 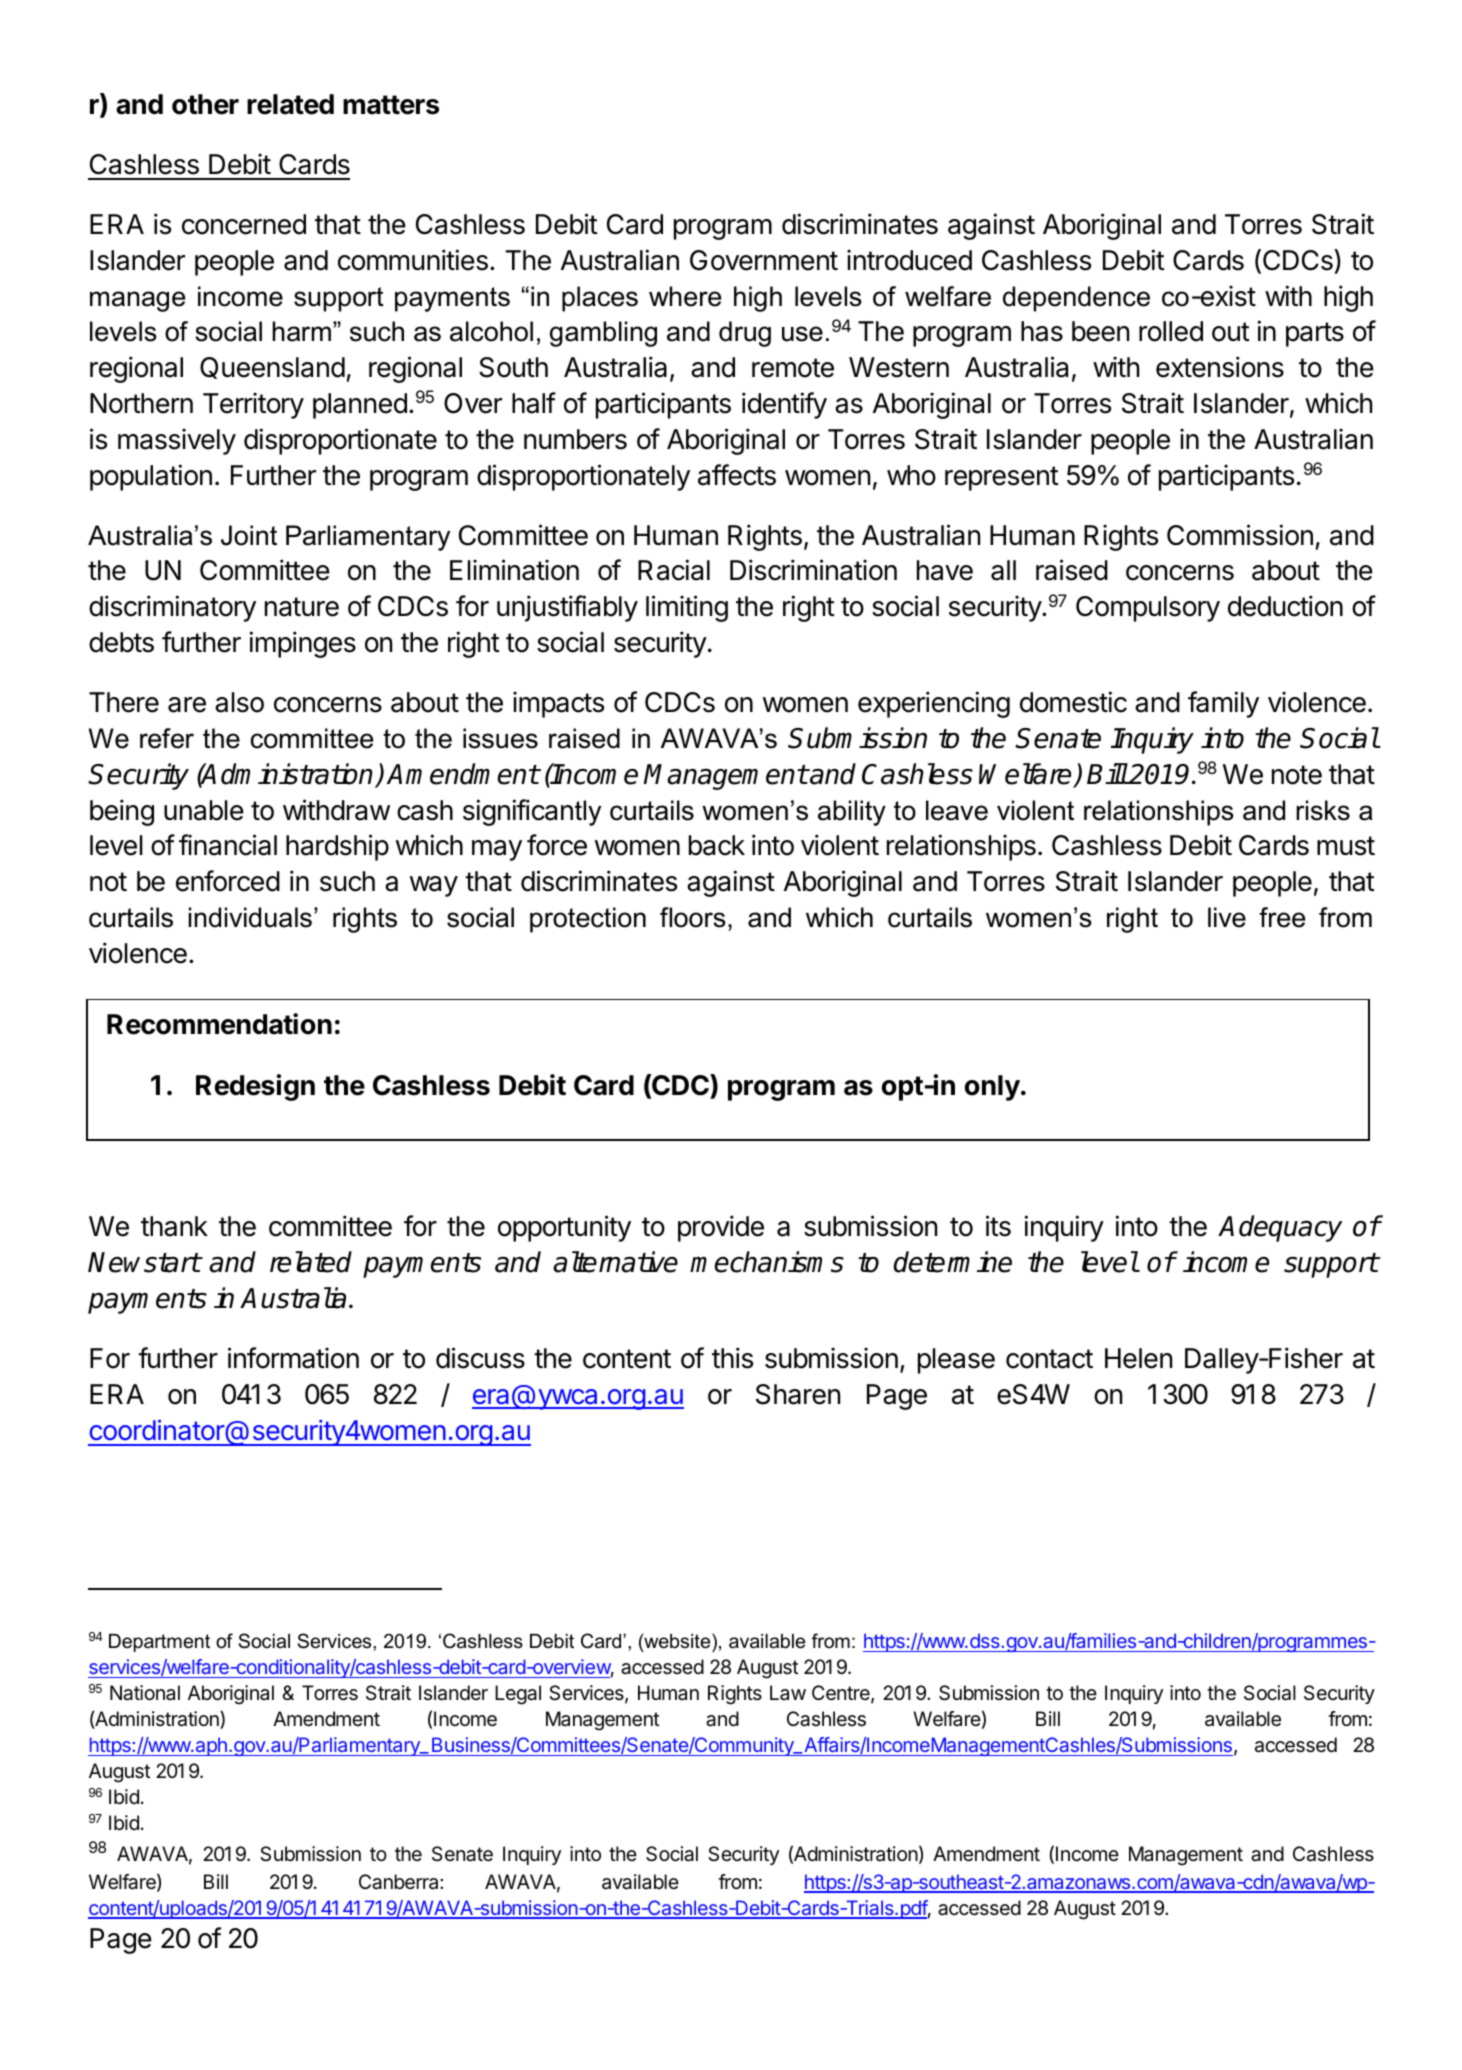 I want to click on Recommendation, so click(x=219, y=1024).
